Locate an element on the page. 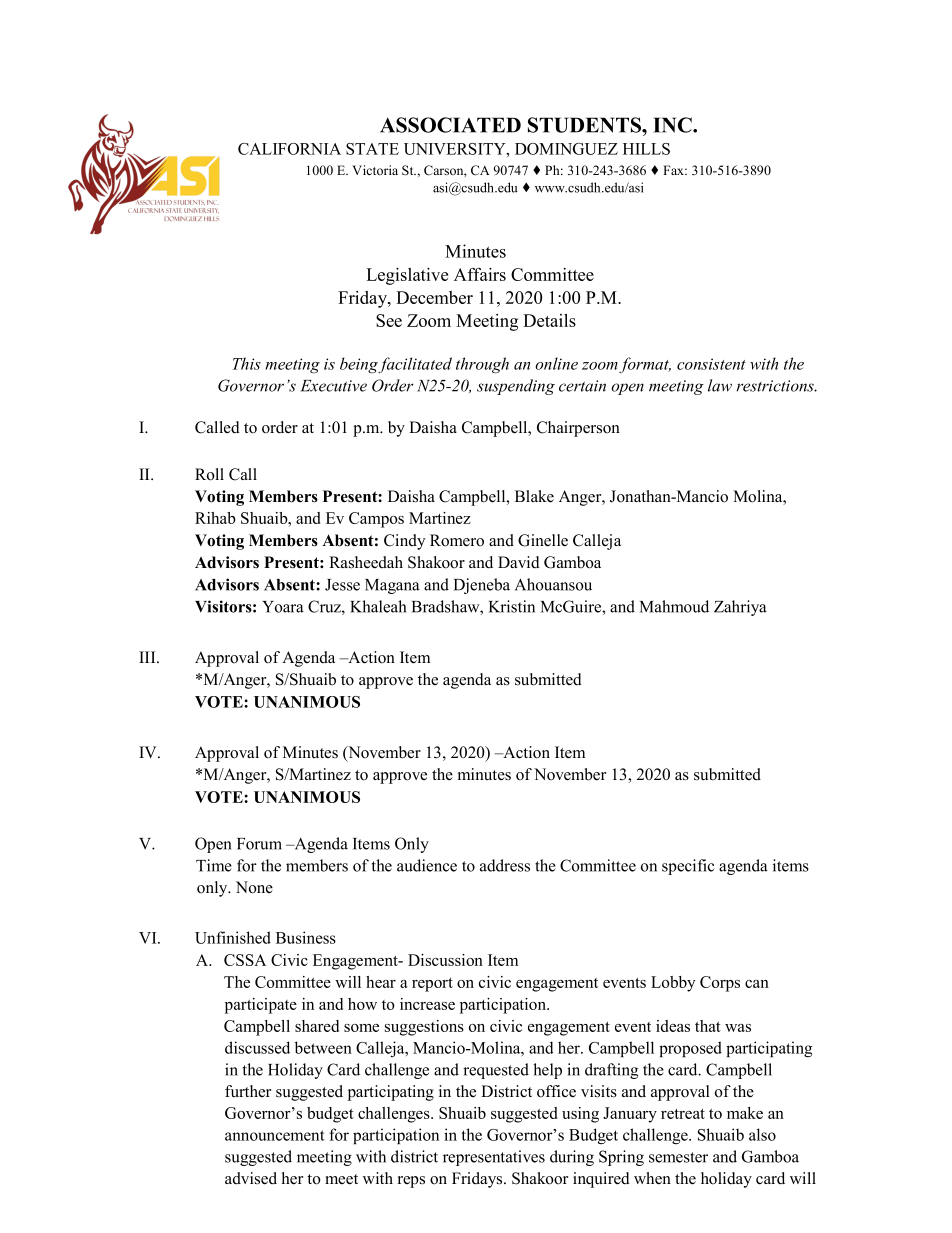 This document has height=1233, width=952. semester is located at coordinates (678, 1157).
